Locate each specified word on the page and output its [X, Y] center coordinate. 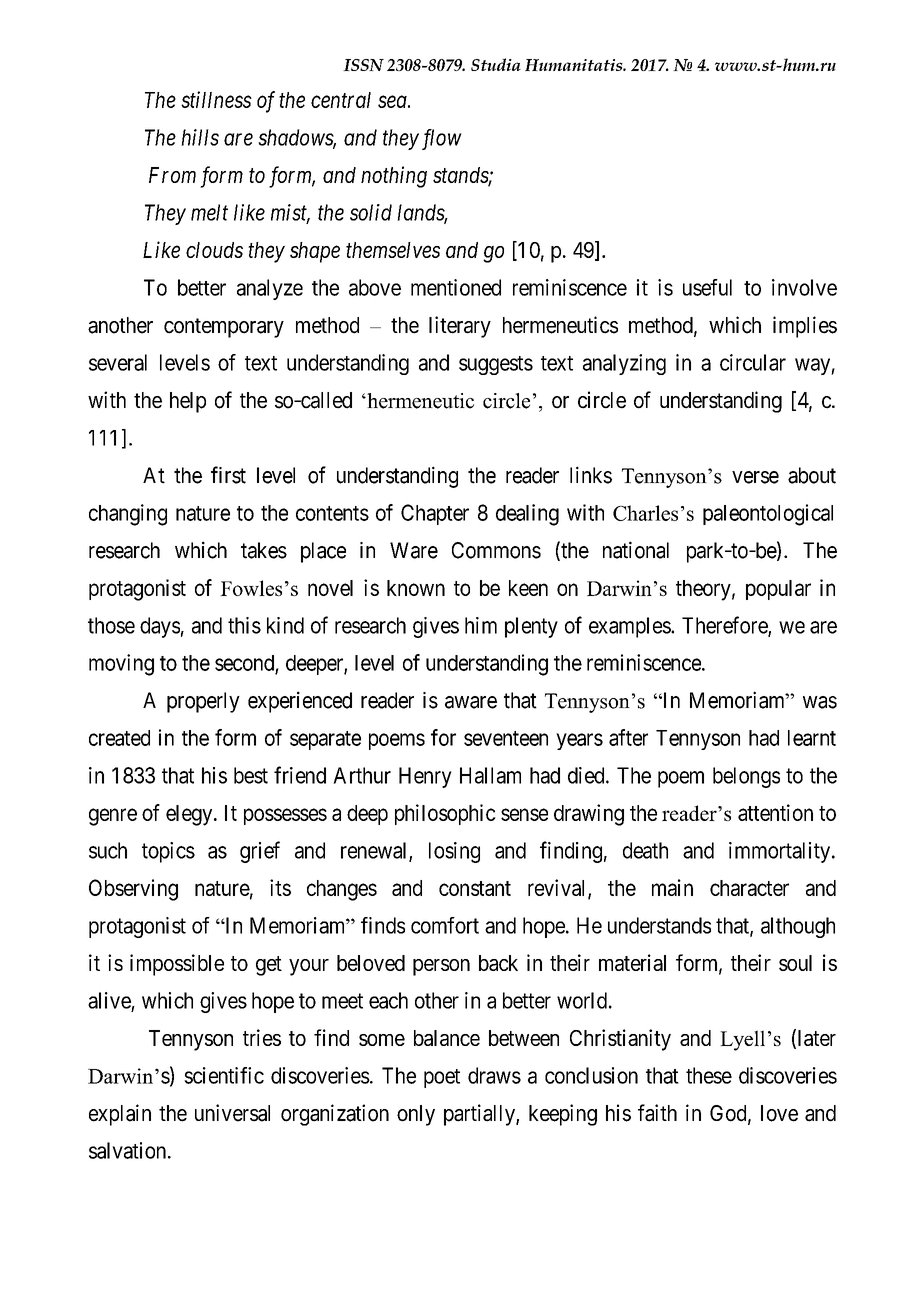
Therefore [725, 626]
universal [232, 1113]
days [160, 627]
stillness [216, 99]
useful [707, 287]
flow [442, 139]
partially [480, 1115]
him [481, 625]
